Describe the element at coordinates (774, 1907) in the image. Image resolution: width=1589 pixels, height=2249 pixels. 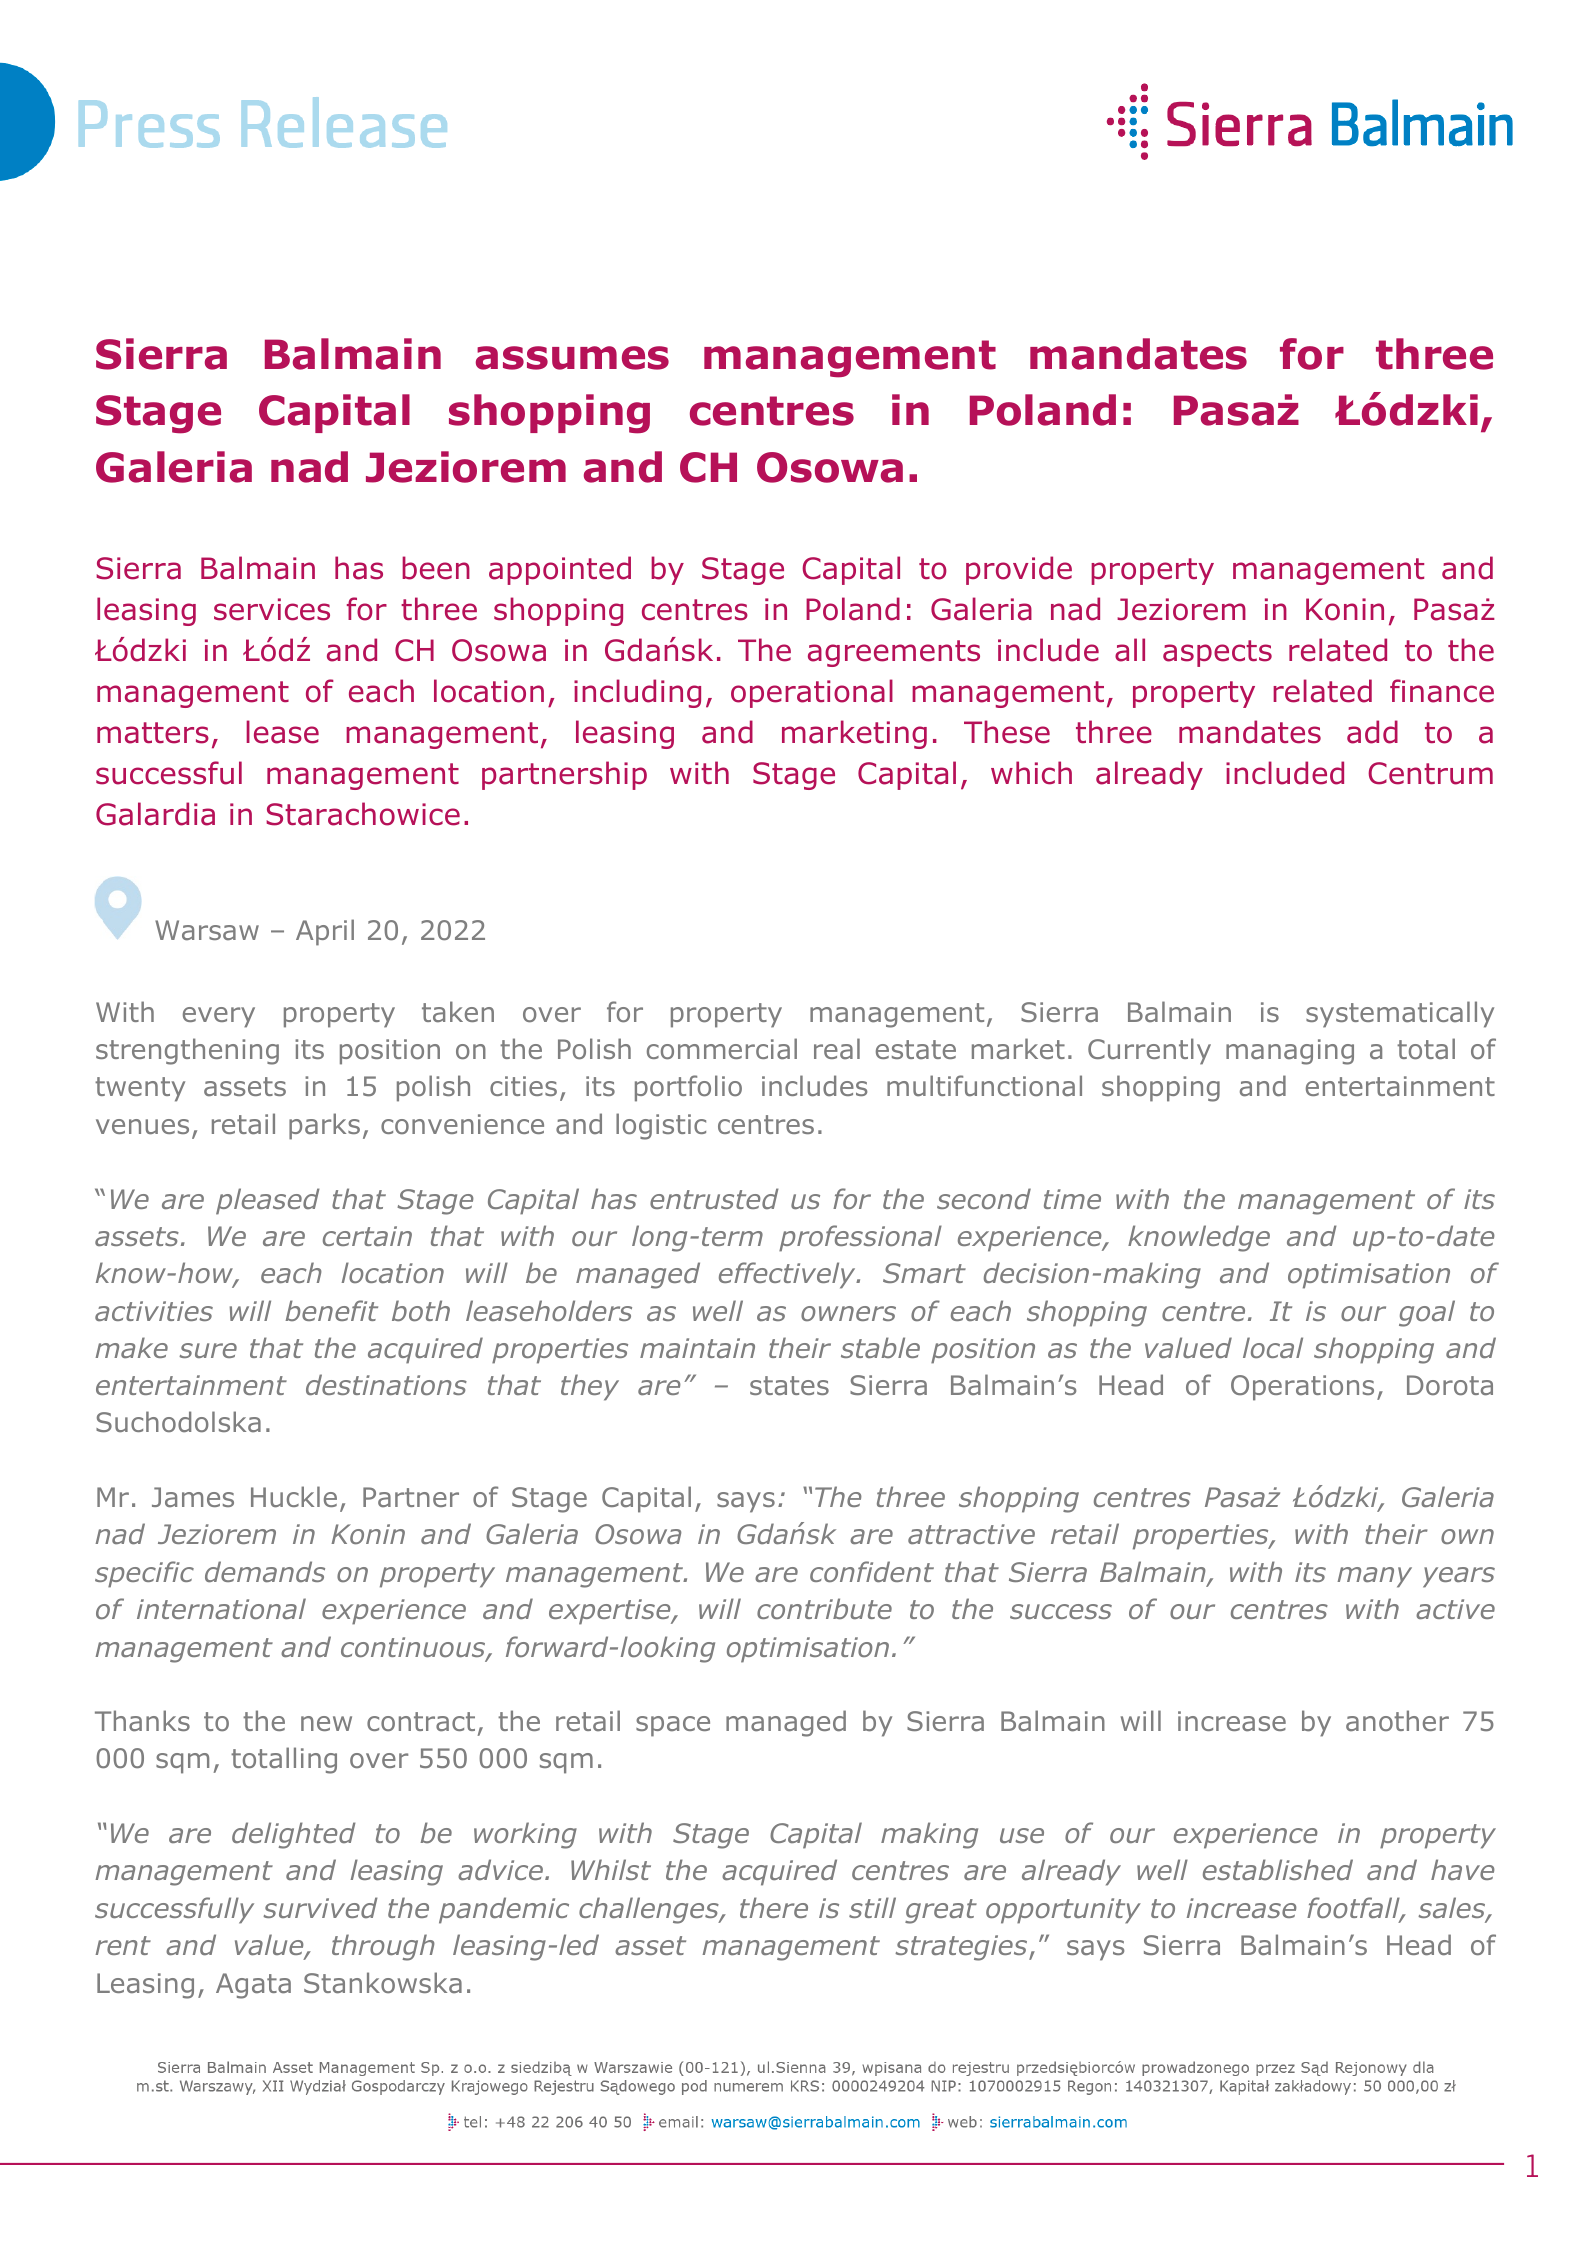
I see `there` at that location.
